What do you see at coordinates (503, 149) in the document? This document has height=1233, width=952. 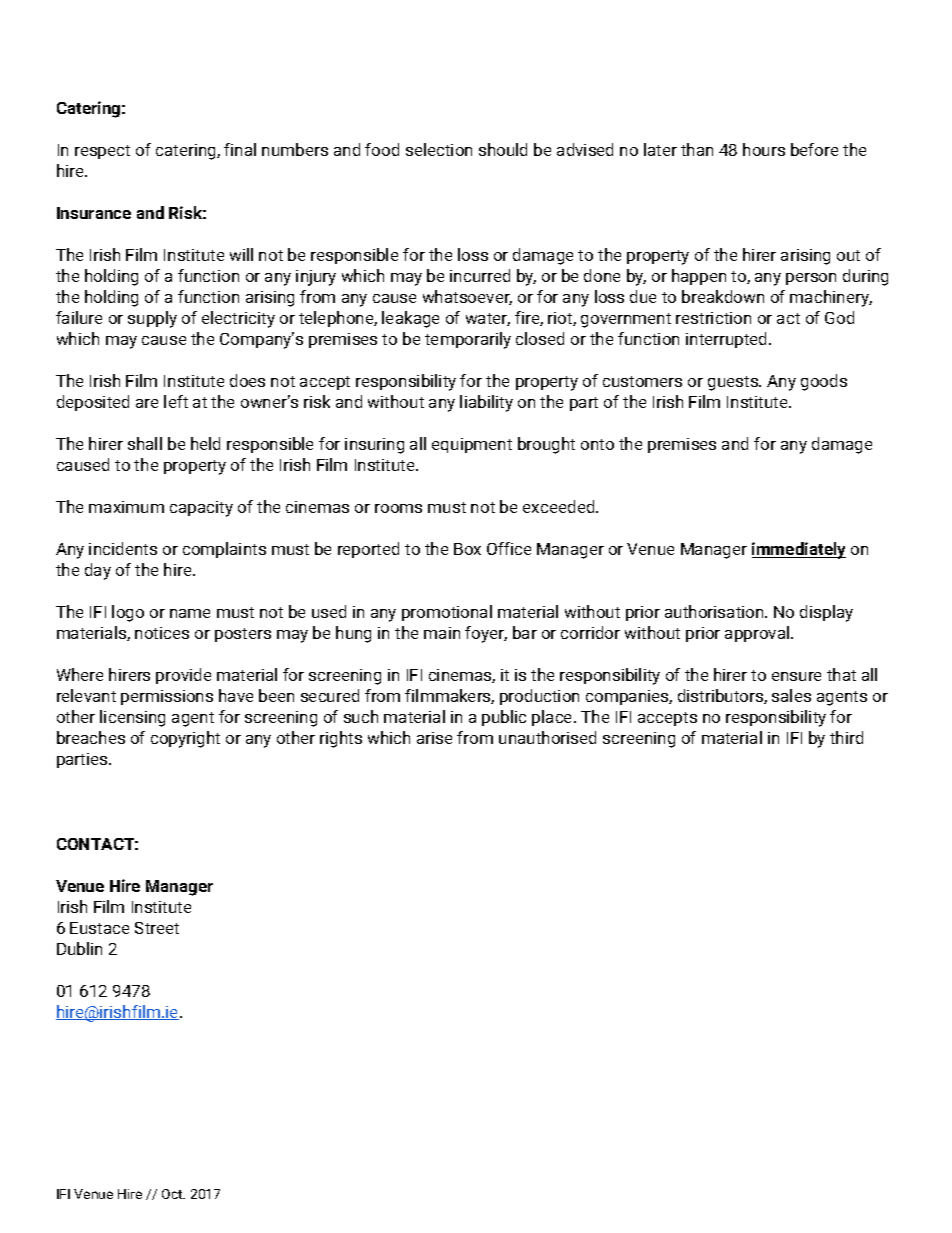 I see `should` at bounding box center [503, 149].
